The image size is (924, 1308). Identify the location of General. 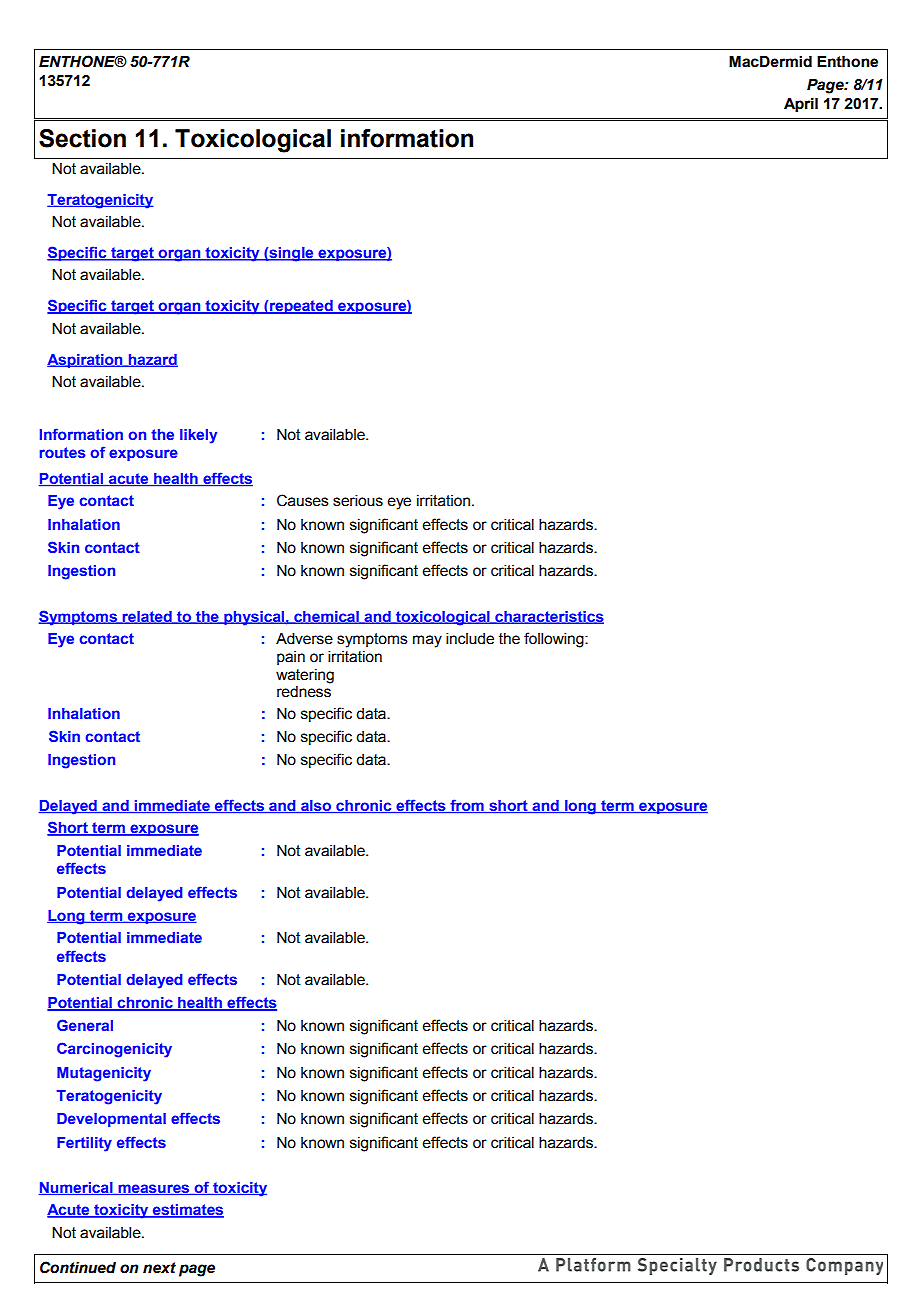
(85, 1025).
